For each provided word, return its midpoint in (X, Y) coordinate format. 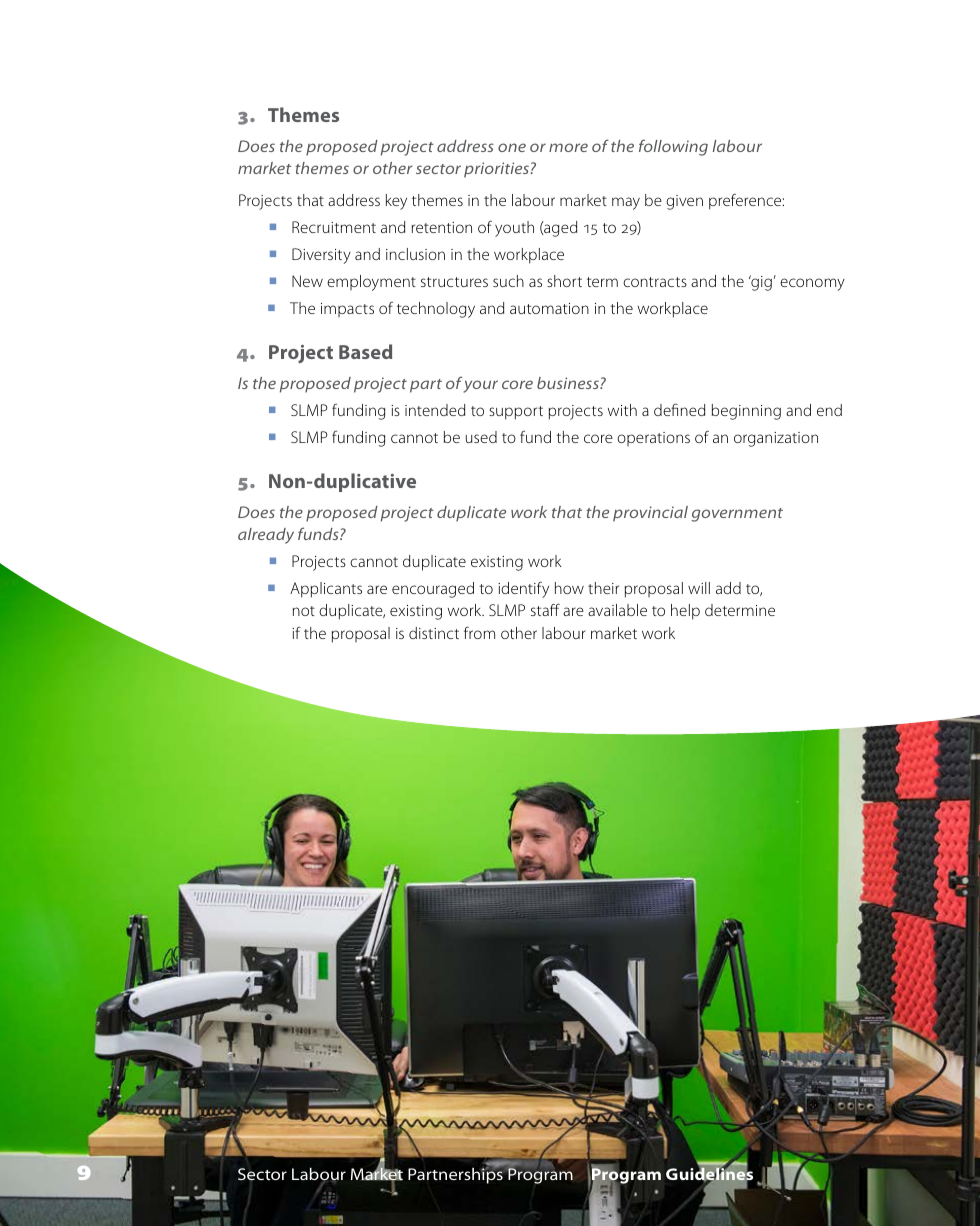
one (512, 147)
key (396, 202)
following (673, 147)
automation (549, 308)
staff (545, 609)
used (481, 437)
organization (776, 439)
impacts (347, 310)
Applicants (326, 590)
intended (435, 410)
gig (760, 283)
